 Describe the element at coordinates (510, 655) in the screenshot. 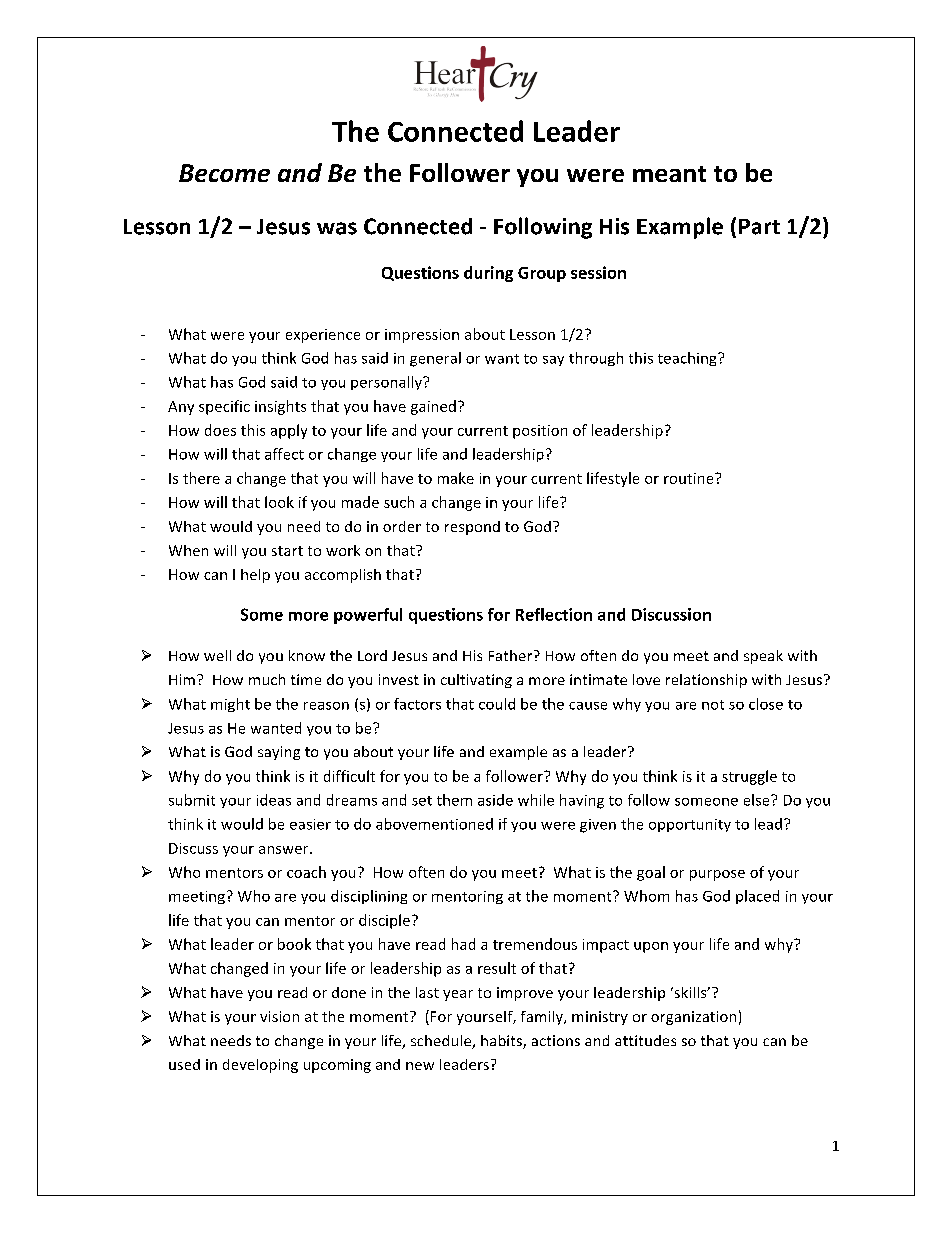

I see `Father` at that location.
